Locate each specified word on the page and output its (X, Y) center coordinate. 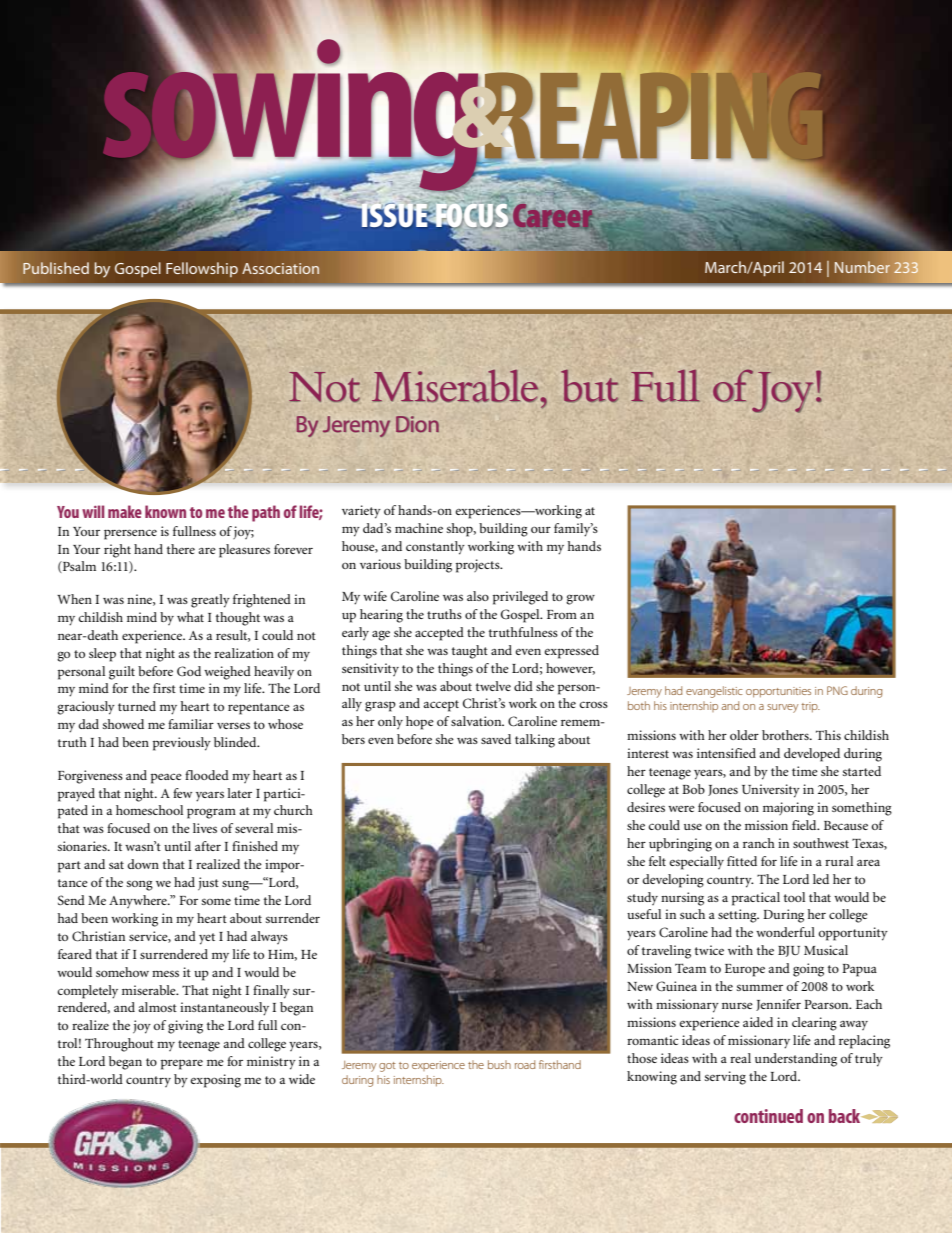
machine (419, 528)
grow (580, 599)
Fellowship (202, 269)
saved (496, 739)
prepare (182, 1064)
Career (554, 217)
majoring (788, 809)
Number (862, 267)
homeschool (149, 810)
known (165, 511)
